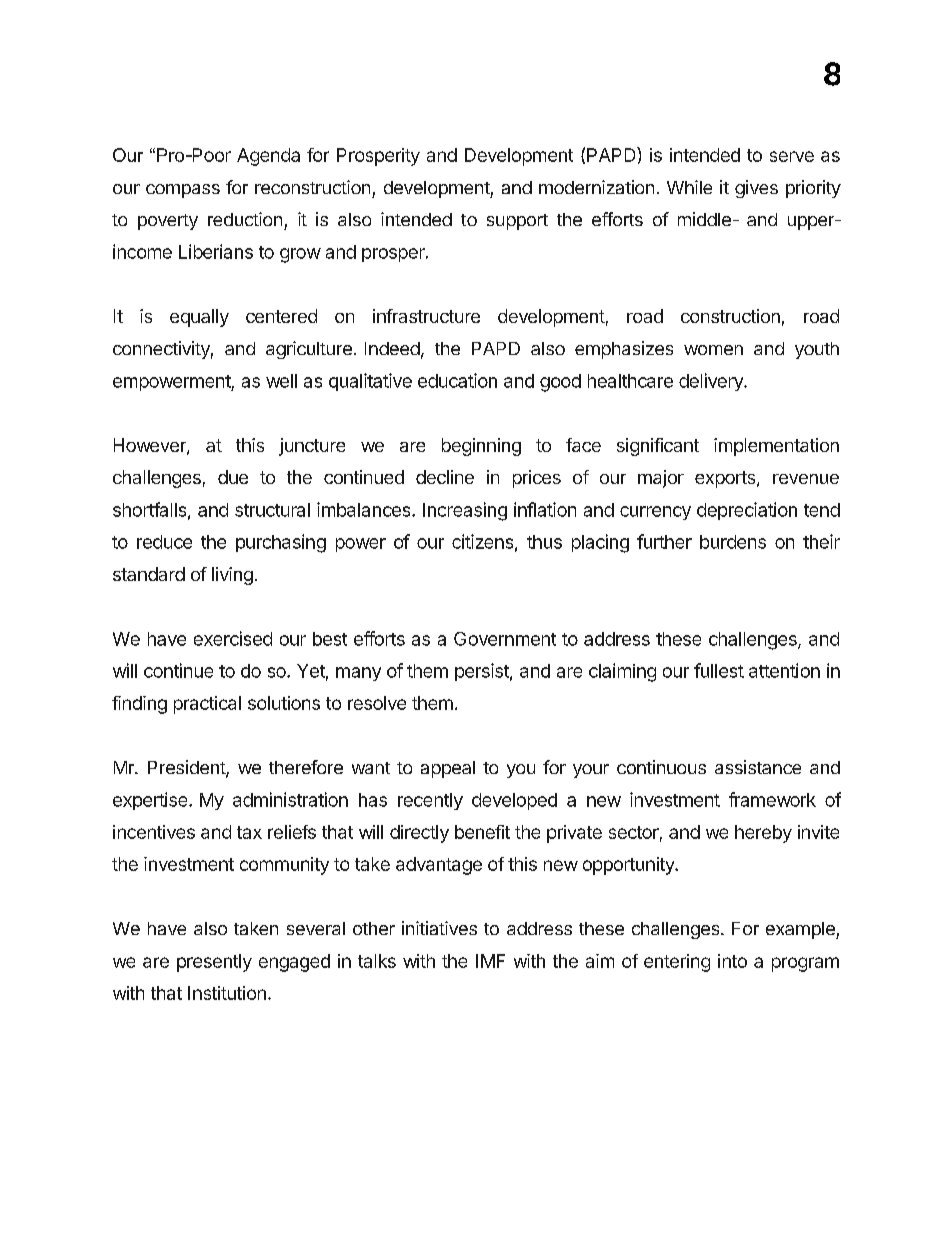 This screenshot has width=952, height=1233. What do you see at coordinates (719, 670) in the screenshot?
I see `fullest` at bounding box center [719, 670].
